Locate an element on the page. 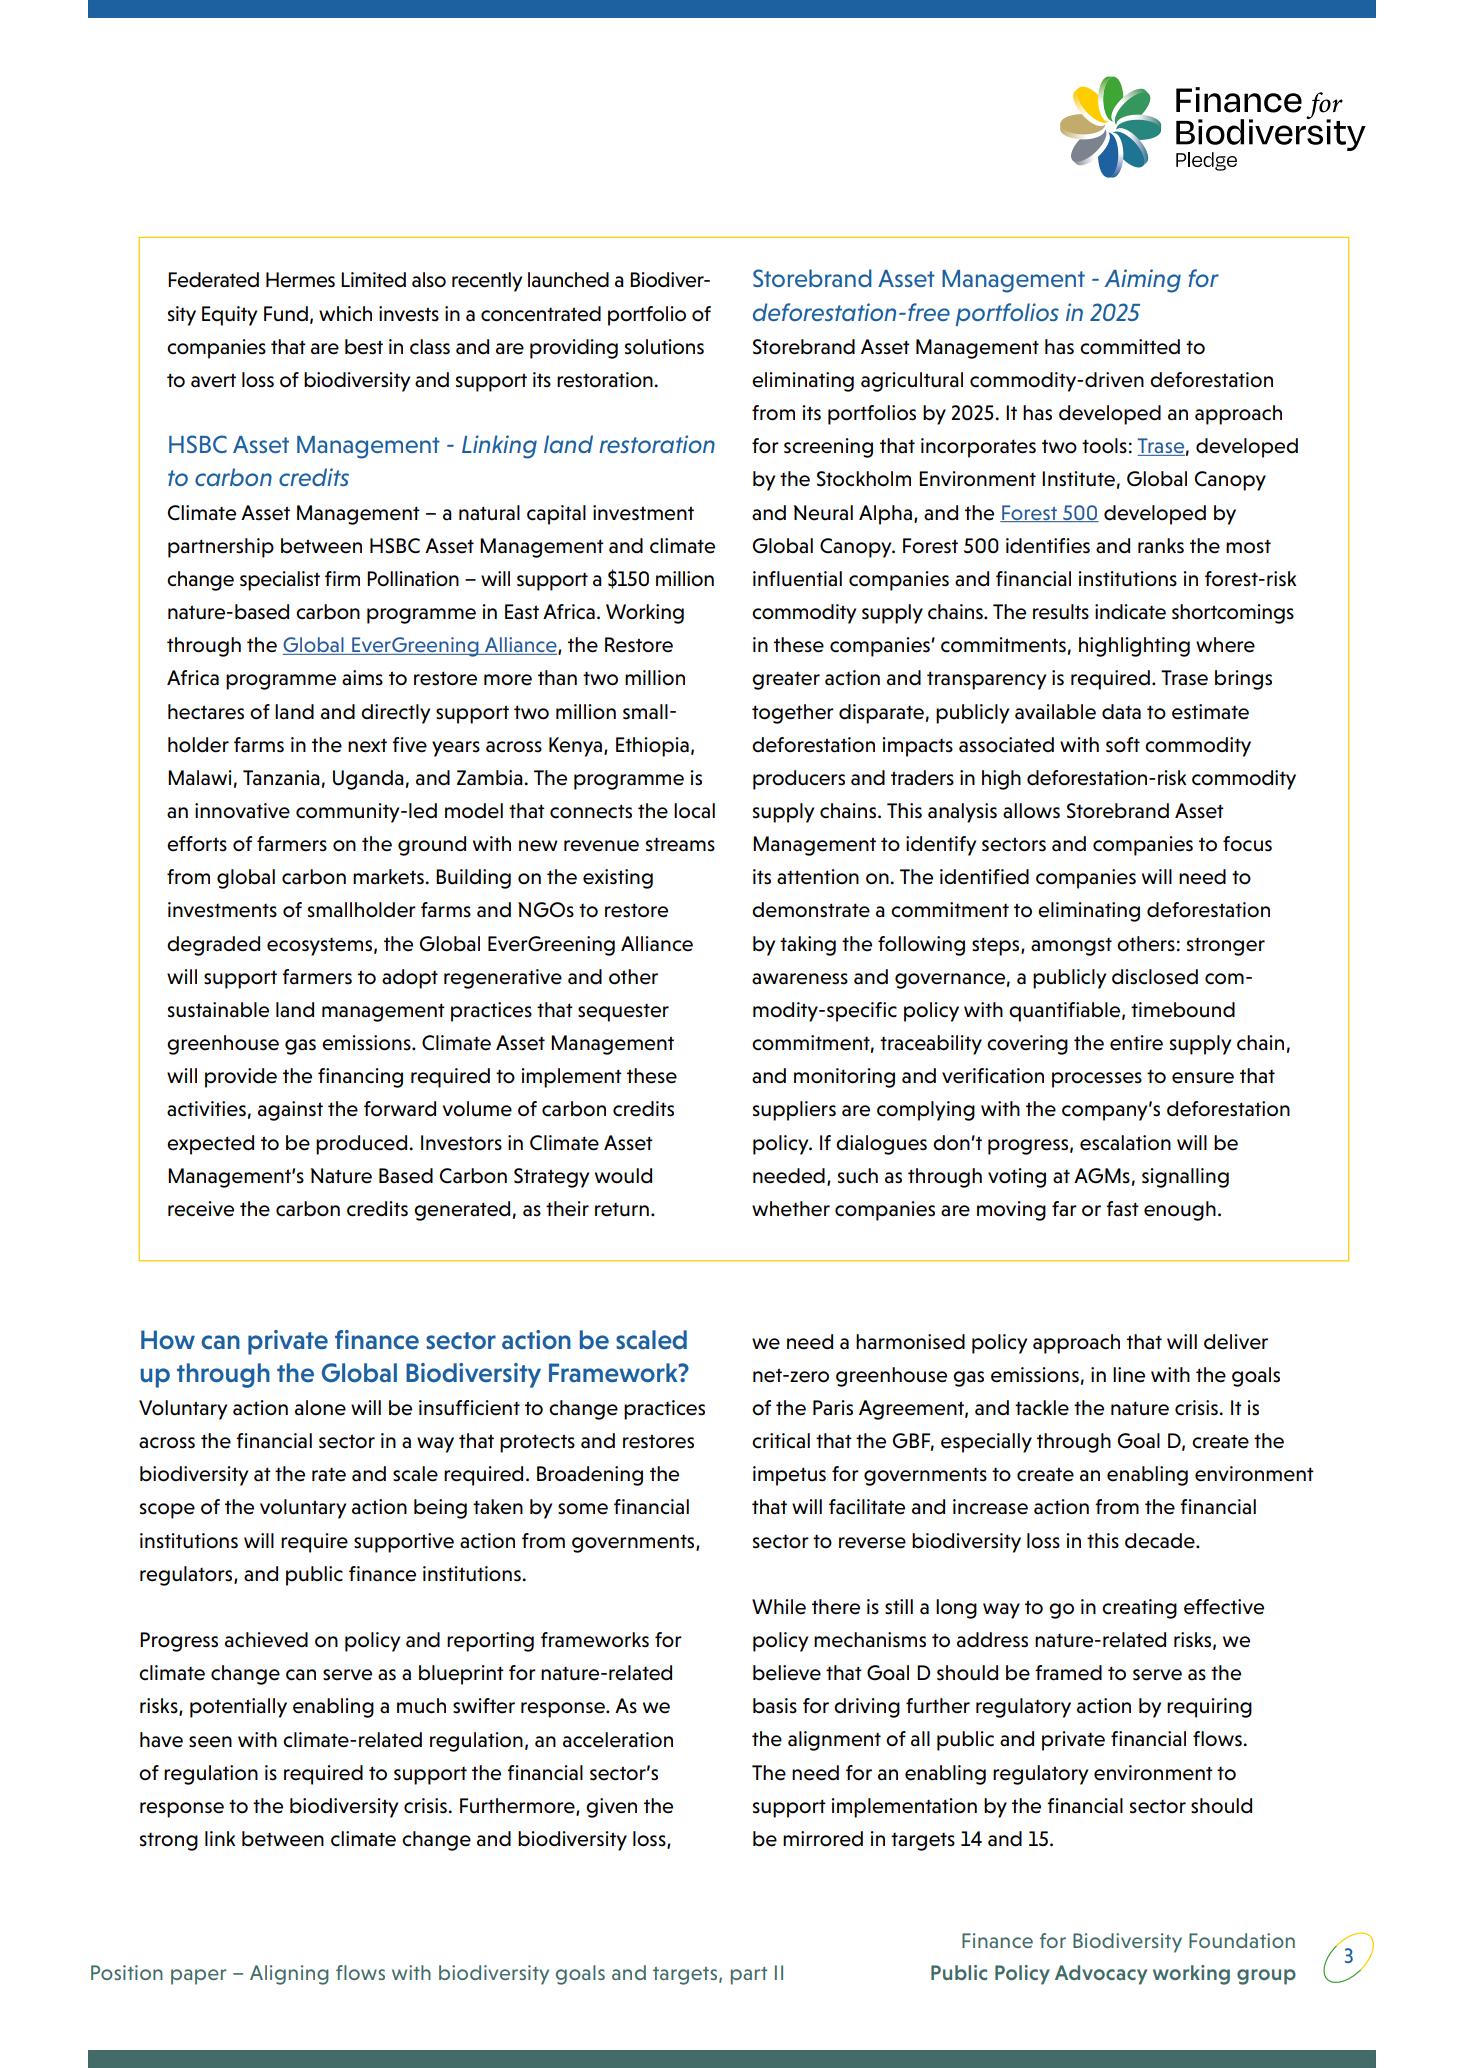 The image size is (1462, 2068). Fund is located at coordinates (286, 314).
